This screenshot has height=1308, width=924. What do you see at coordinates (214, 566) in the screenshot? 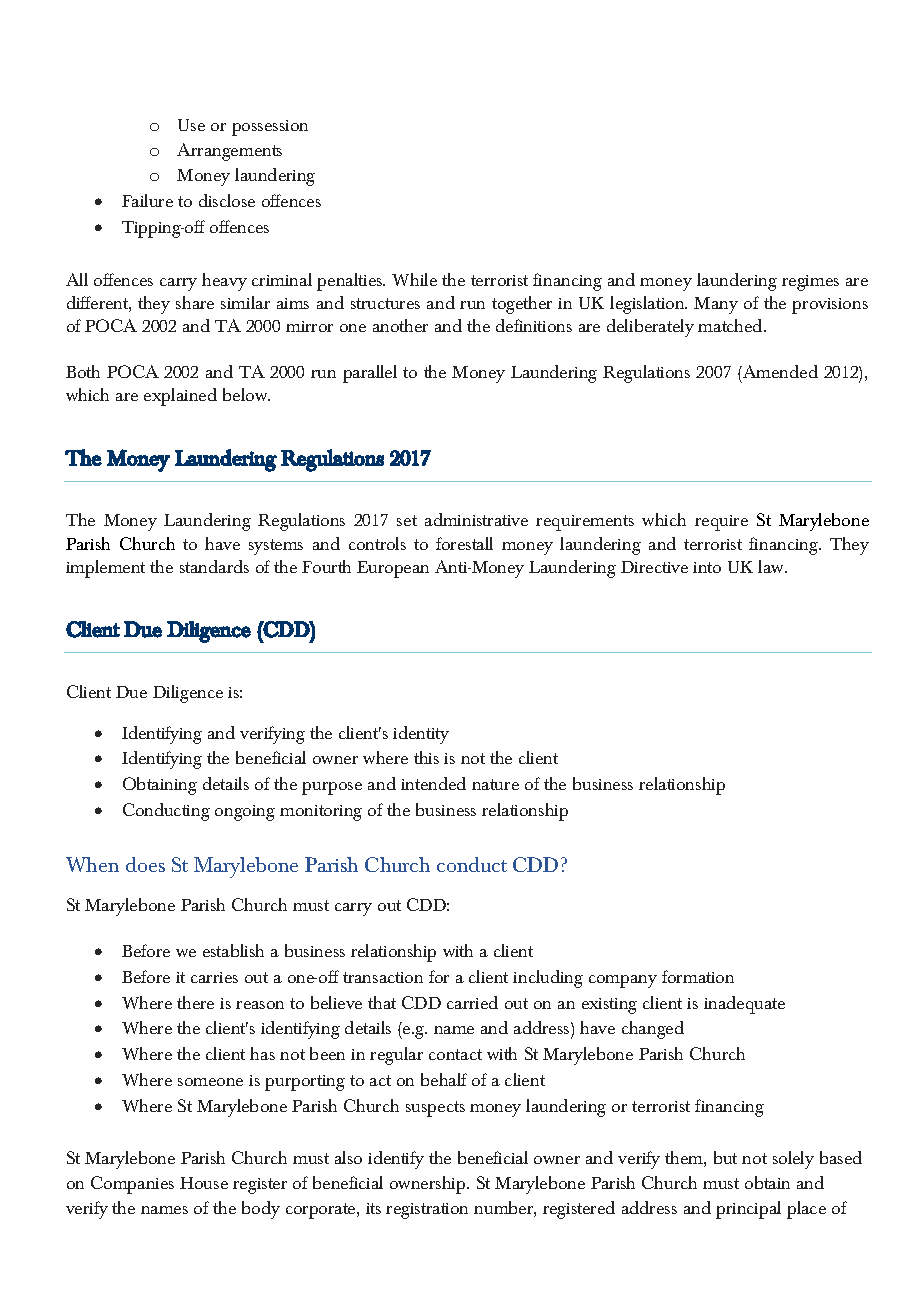
I see `standards` at bounding box center [214, 566].
